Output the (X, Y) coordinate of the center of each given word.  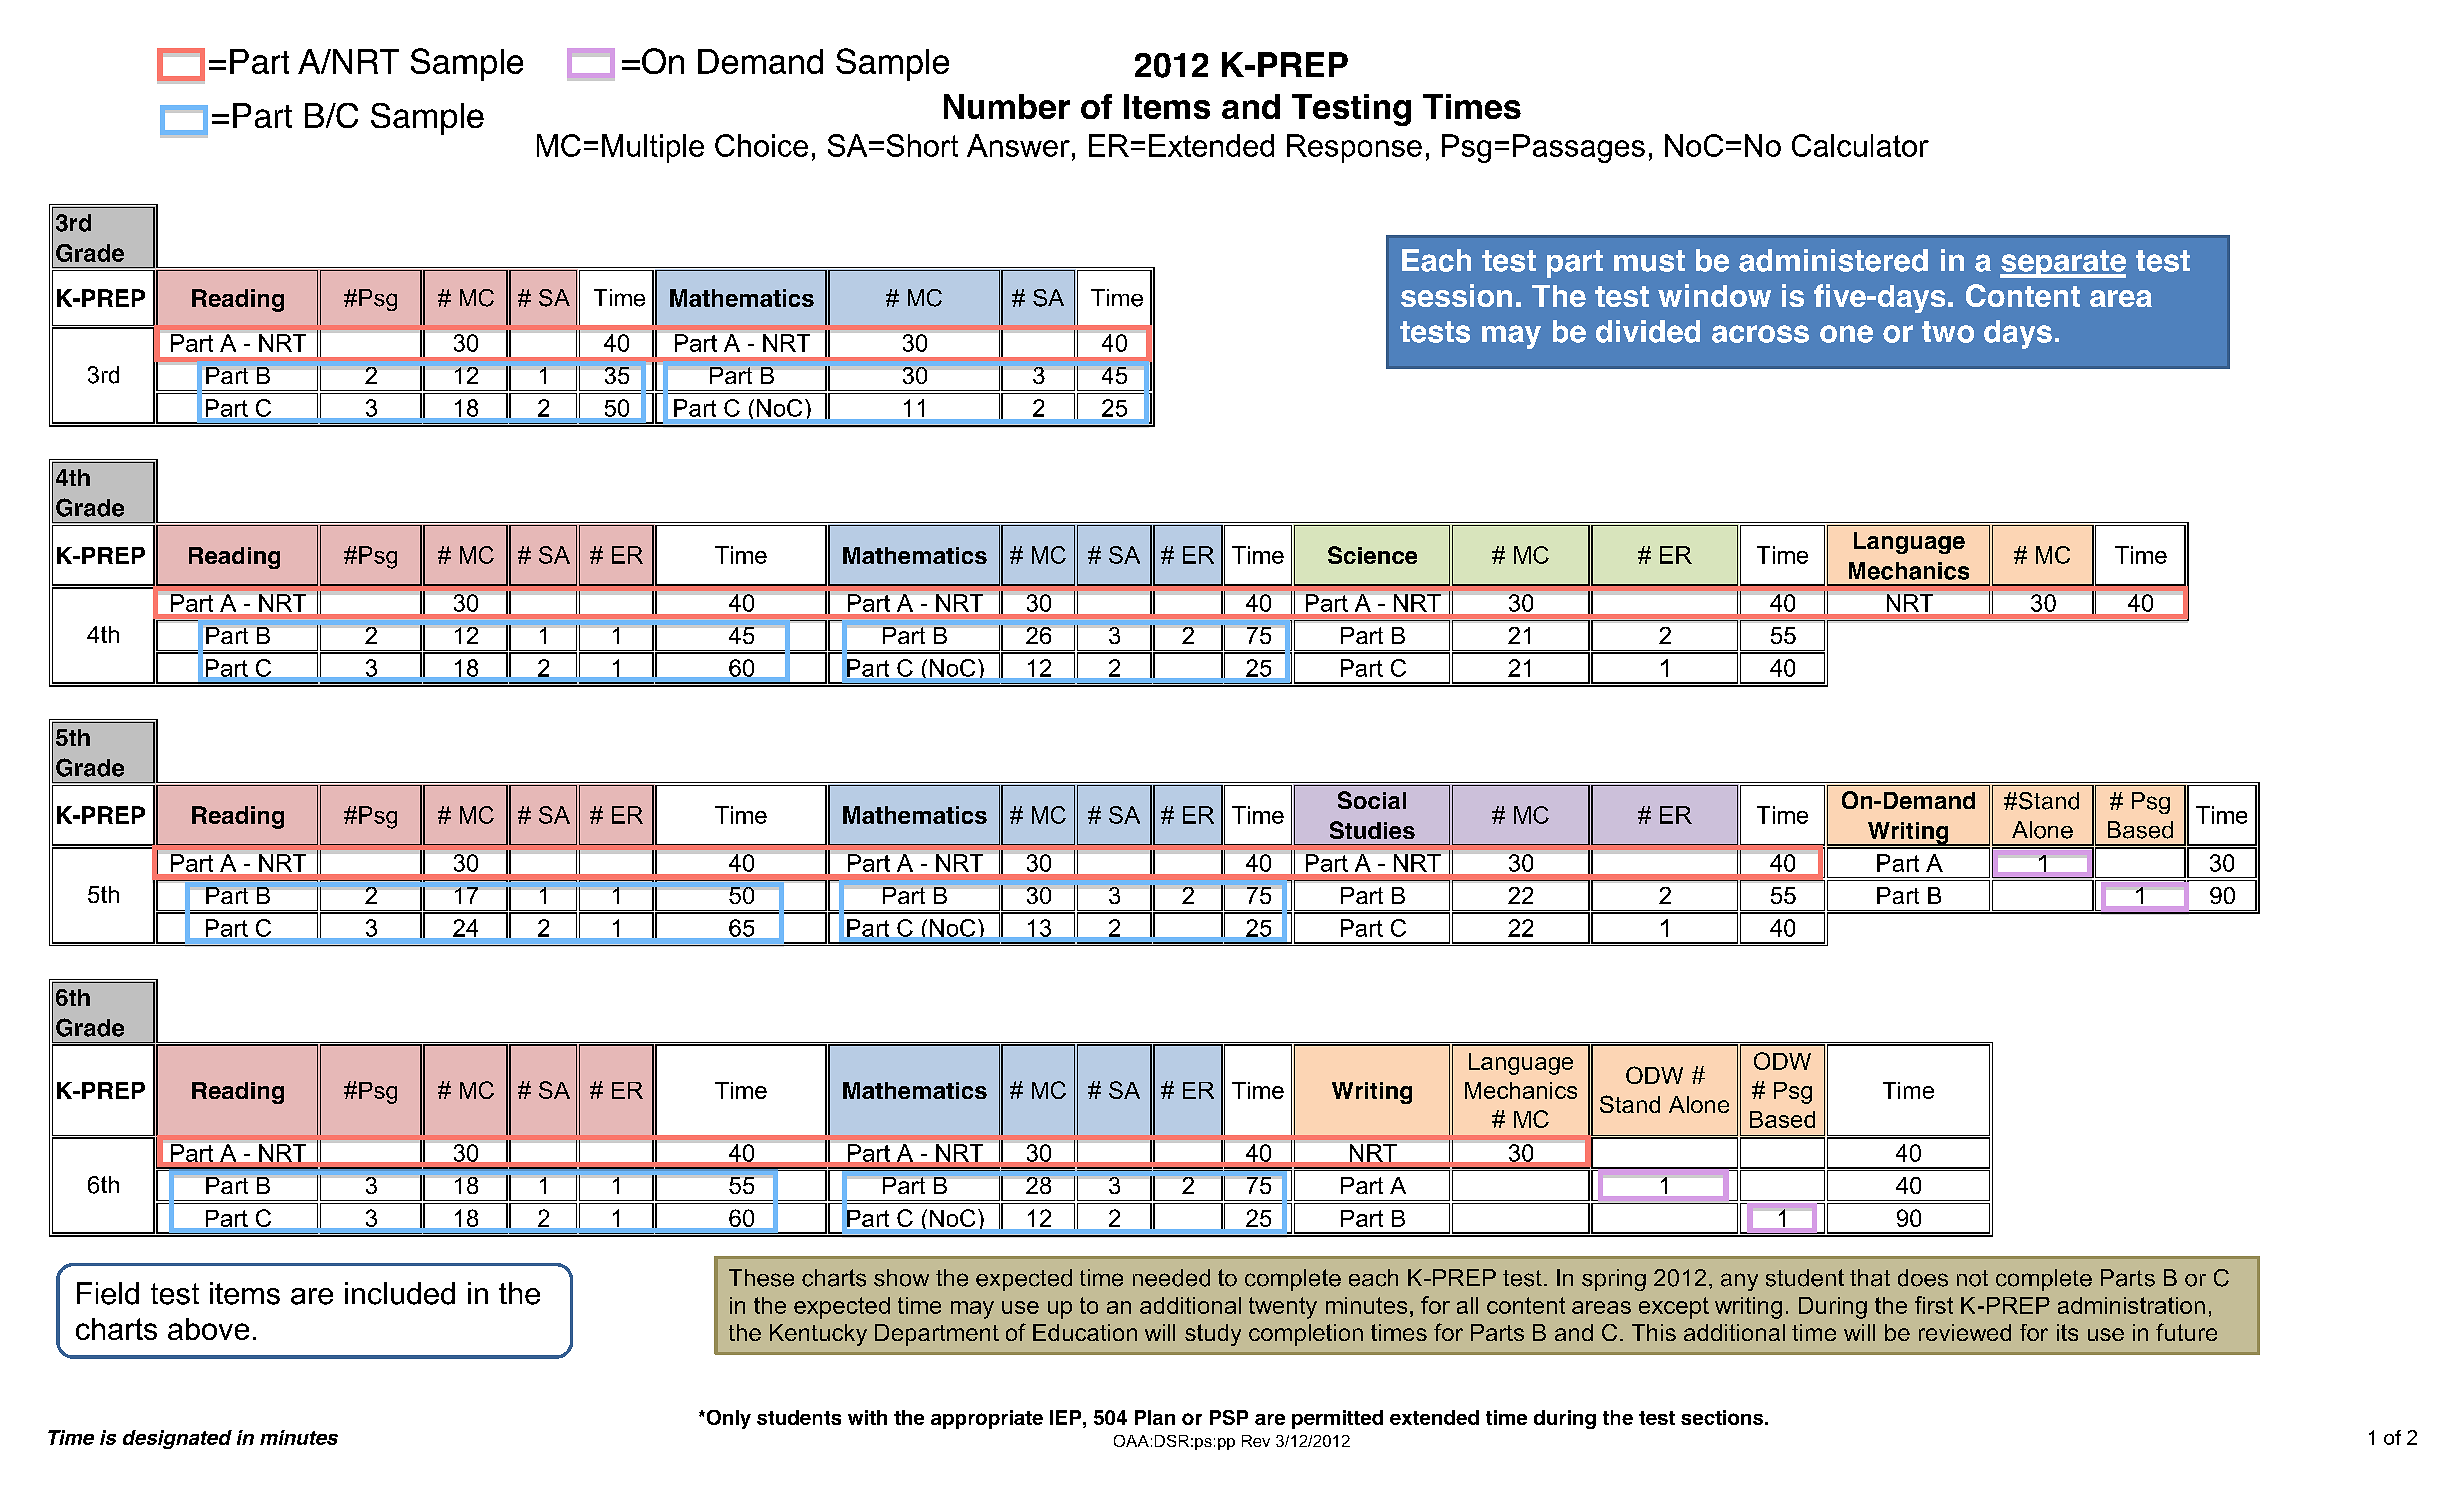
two (1948, 332)
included (400, 1293)
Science (1372, 555)
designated (177, 1439)
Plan (1155, 1417)
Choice (761, 145)
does (1923, 1278)
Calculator (1860, 145)
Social (1372, 800)
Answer (1018, 145)
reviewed (1965, 1332)
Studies (1372, 830)
